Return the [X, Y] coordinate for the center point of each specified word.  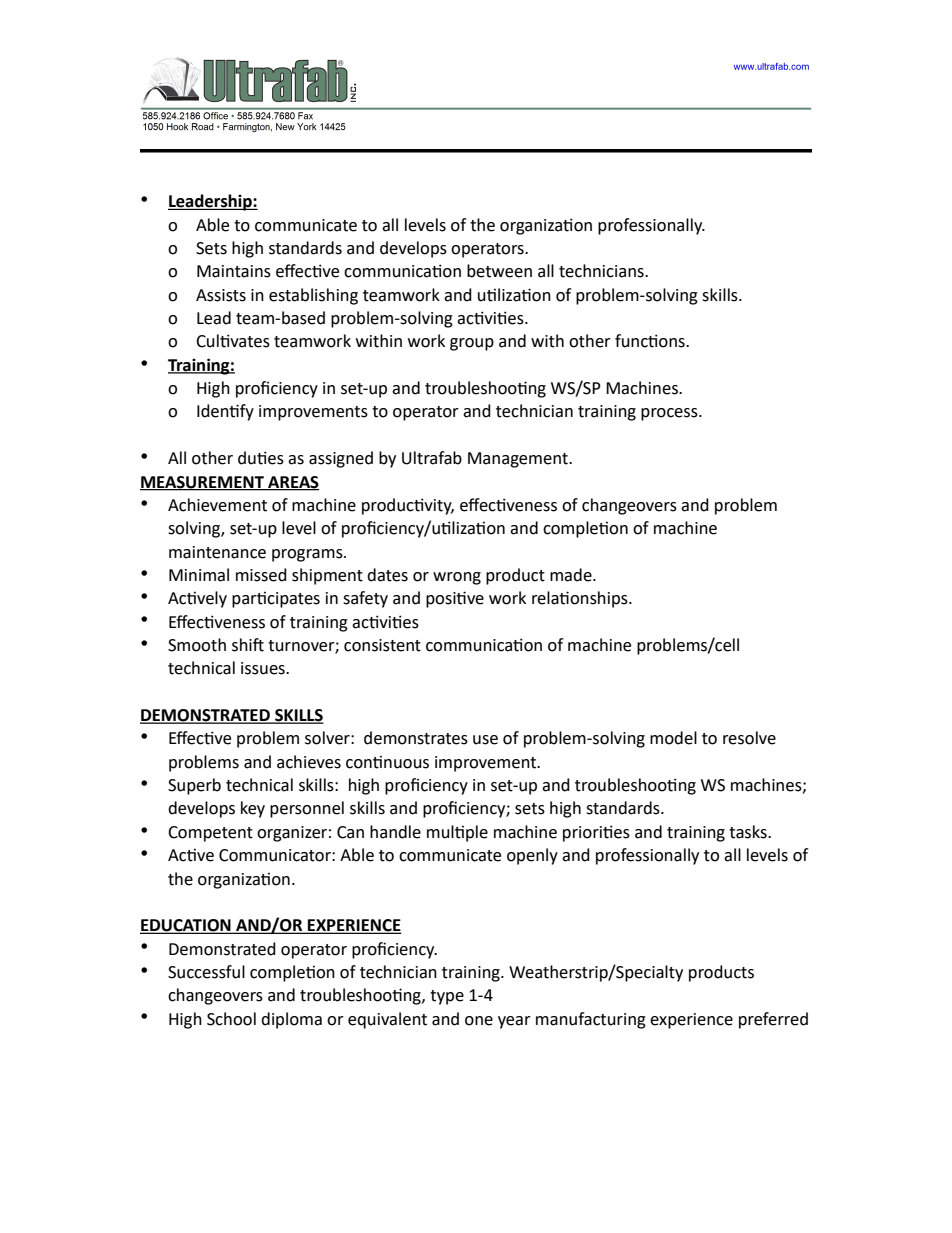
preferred [773, 1020]
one [479, 1021]
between [499, 271]
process [670, 414]
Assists [221, 295]
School [231, 1019]
